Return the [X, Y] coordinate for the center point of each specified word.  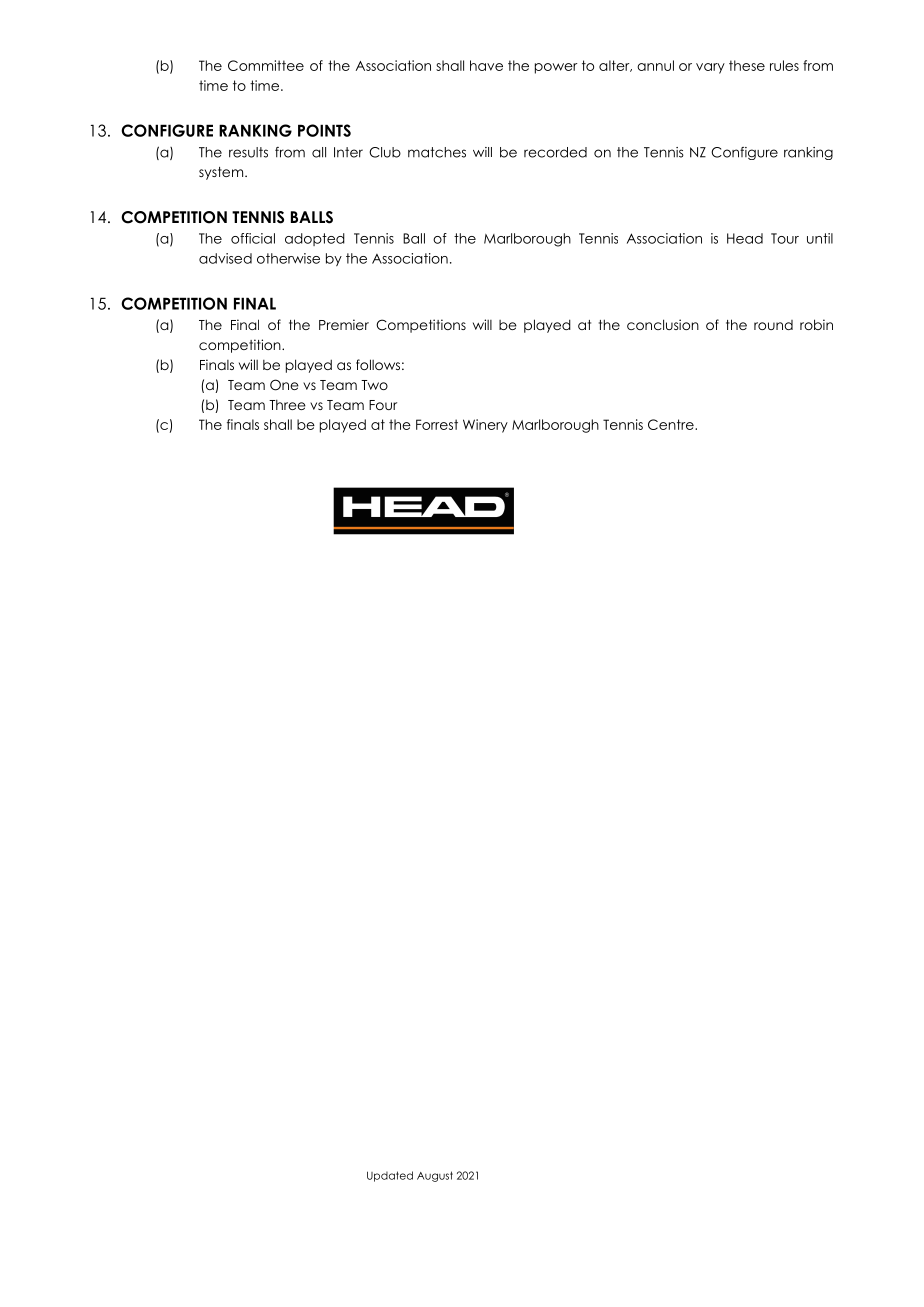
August [435, 1176]
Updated [390, 1176]
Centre [672, 424]
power [556, 68]
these [747, 65]
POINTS [324, 130]
